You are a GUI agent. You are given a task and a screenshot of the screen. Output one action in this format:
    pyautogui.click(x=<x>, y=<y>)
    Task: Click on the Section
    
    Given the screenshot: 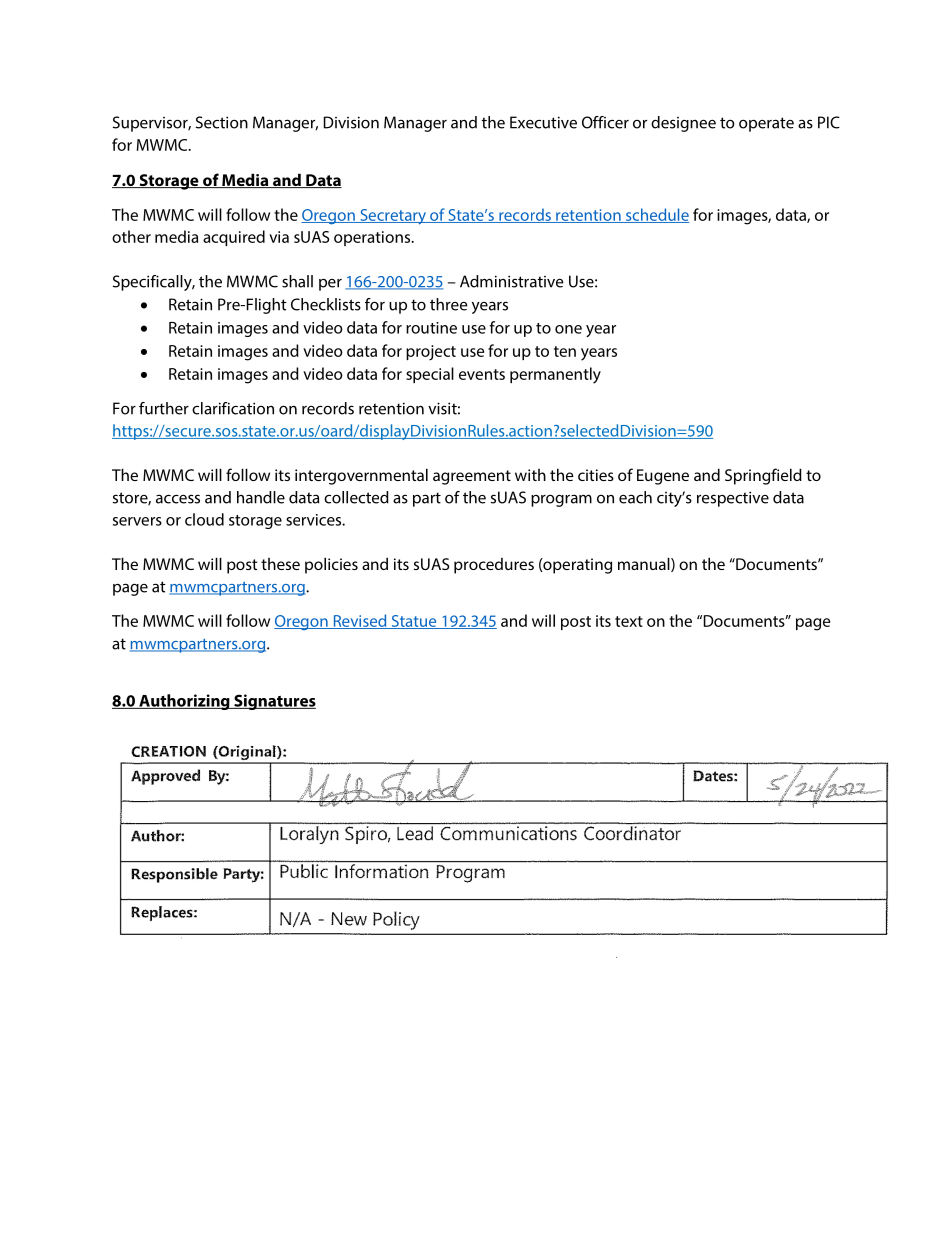 What is the action you would take?
    pyautogui.click(x=222, y=122)
